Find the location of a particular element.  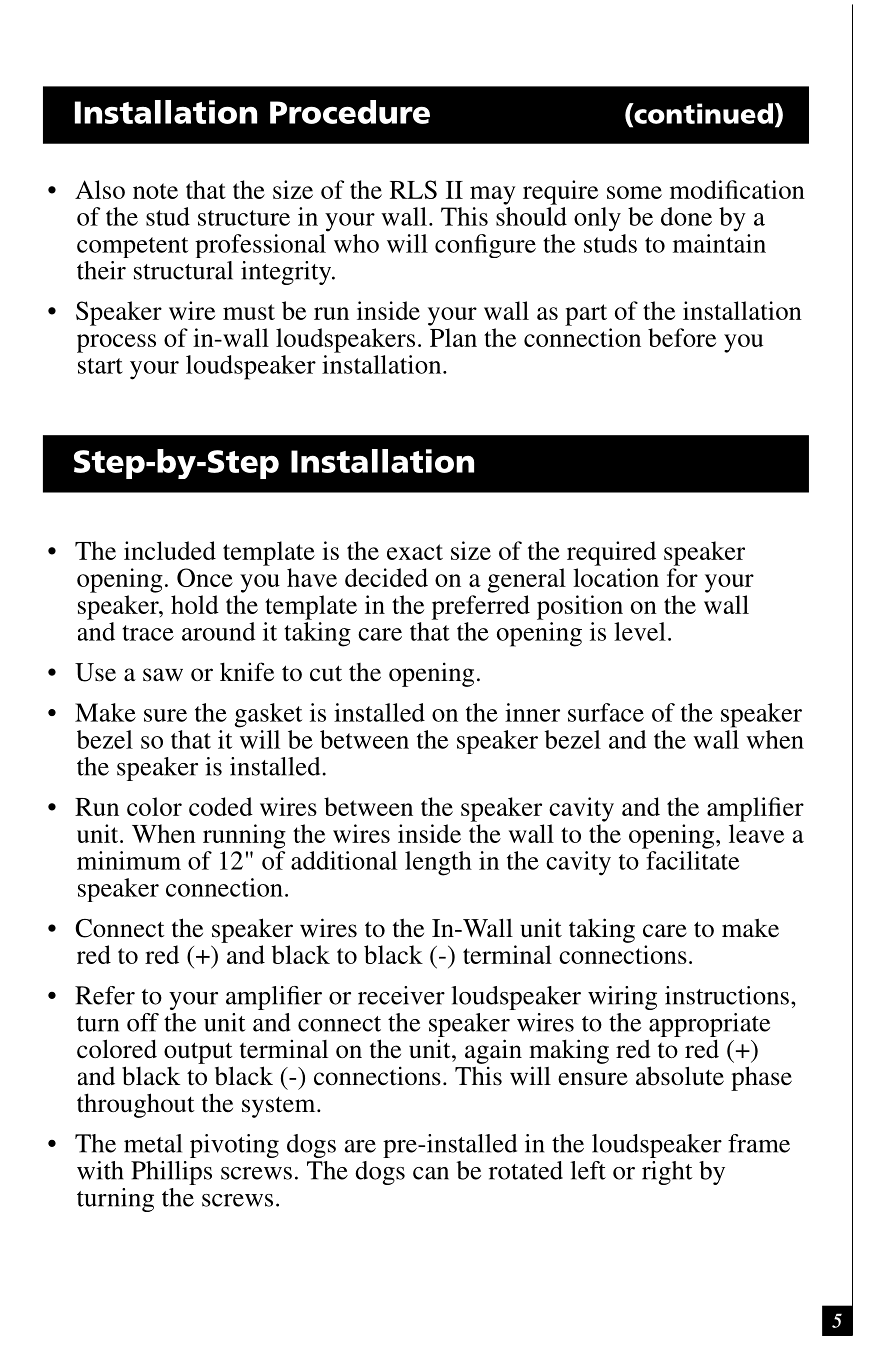

RLS is located at coordinates (413, 189).
